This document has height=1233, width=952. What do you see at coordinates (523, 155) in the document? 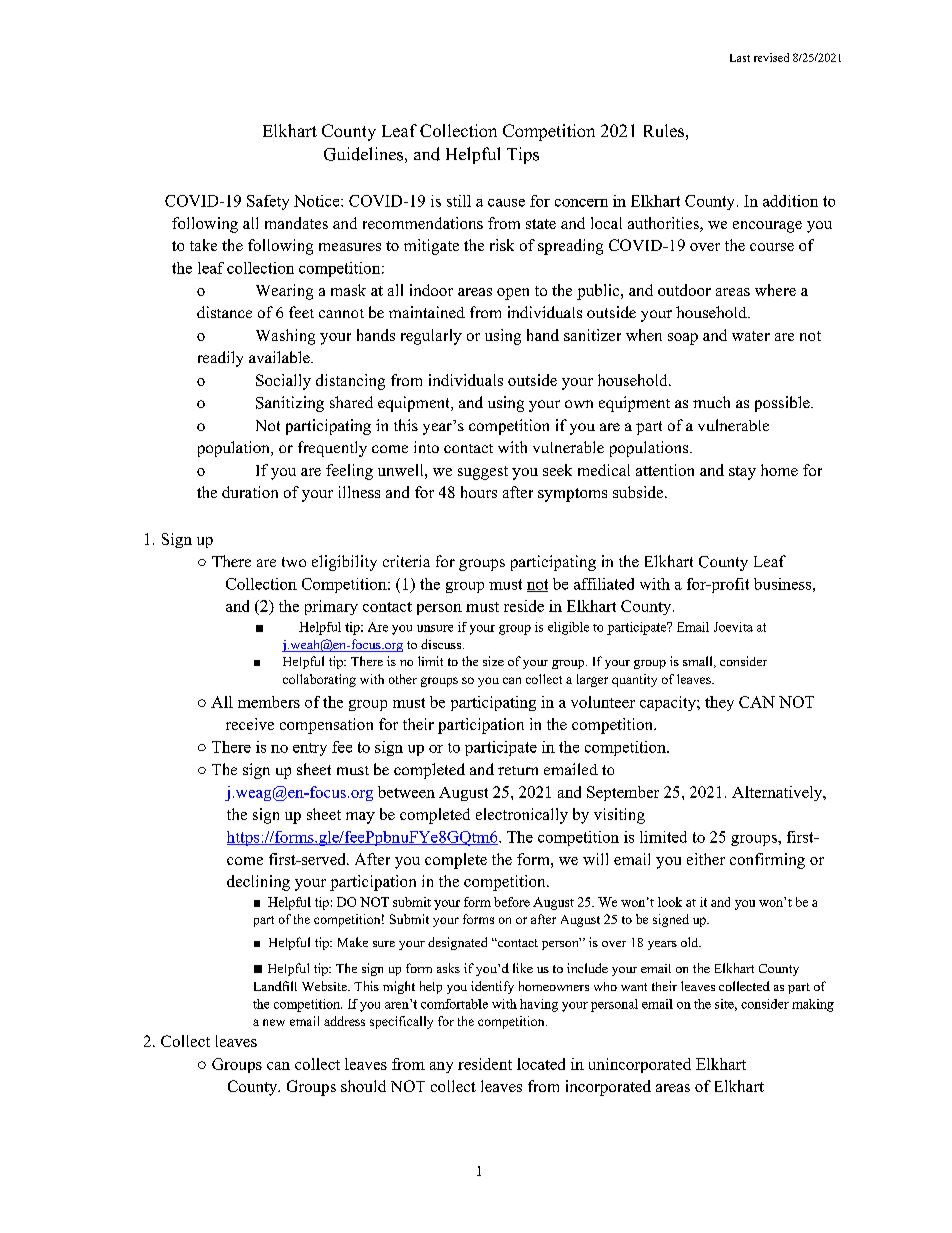
I see `Tips` at bounding box center [523, 155].
